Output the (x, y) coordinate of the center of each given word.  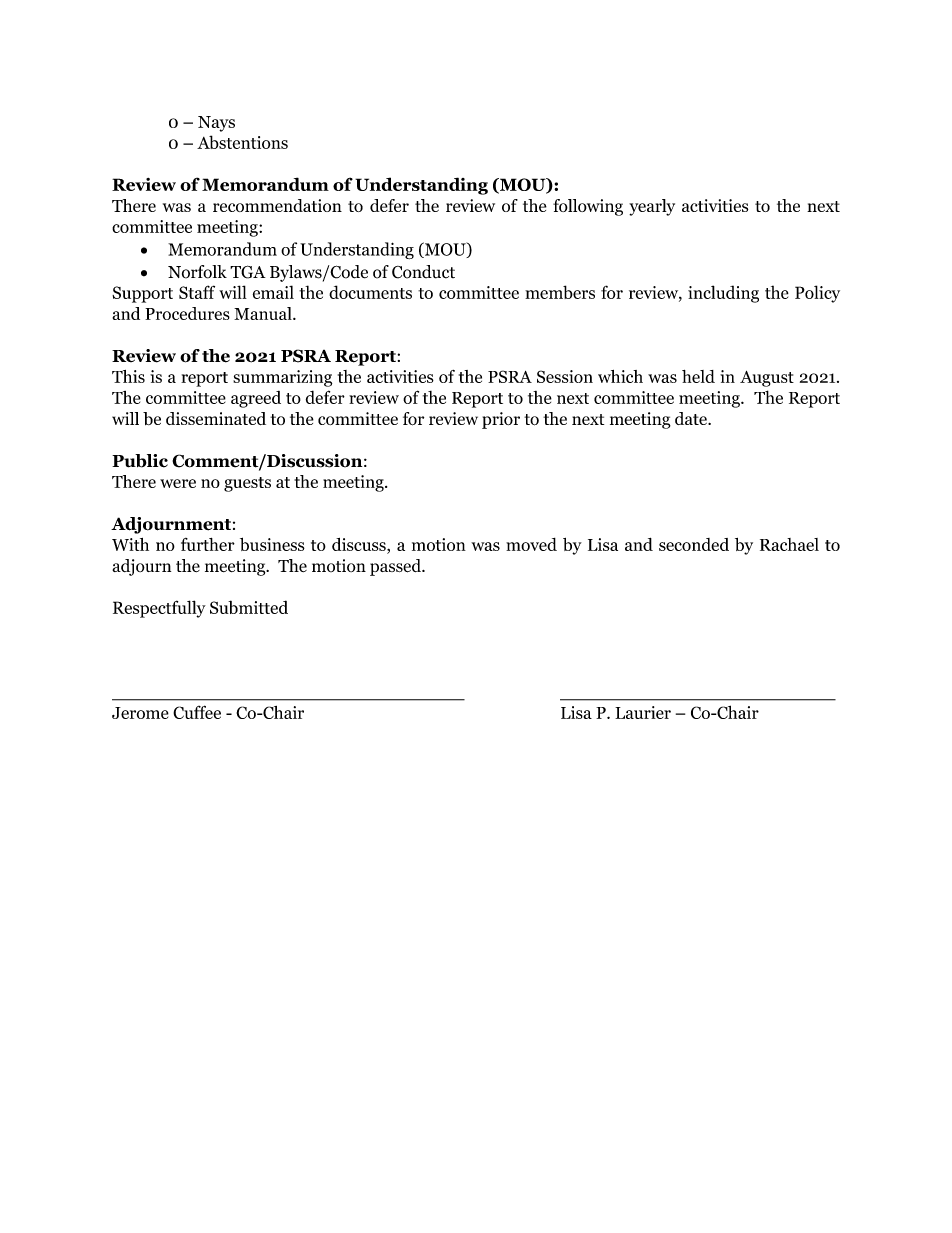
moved (531, 544)
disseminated (216, 418)
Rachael (789, 544)
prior (501, 420)
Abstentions (242, 142)
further (208, 544)
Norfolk (197, 272)
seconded (694, 544)
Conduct (423, 272)
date (692, 418)
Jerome (140, 713)
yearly (652, 207)
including (723, 294)
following (588, 207)
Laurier (643, 712)
